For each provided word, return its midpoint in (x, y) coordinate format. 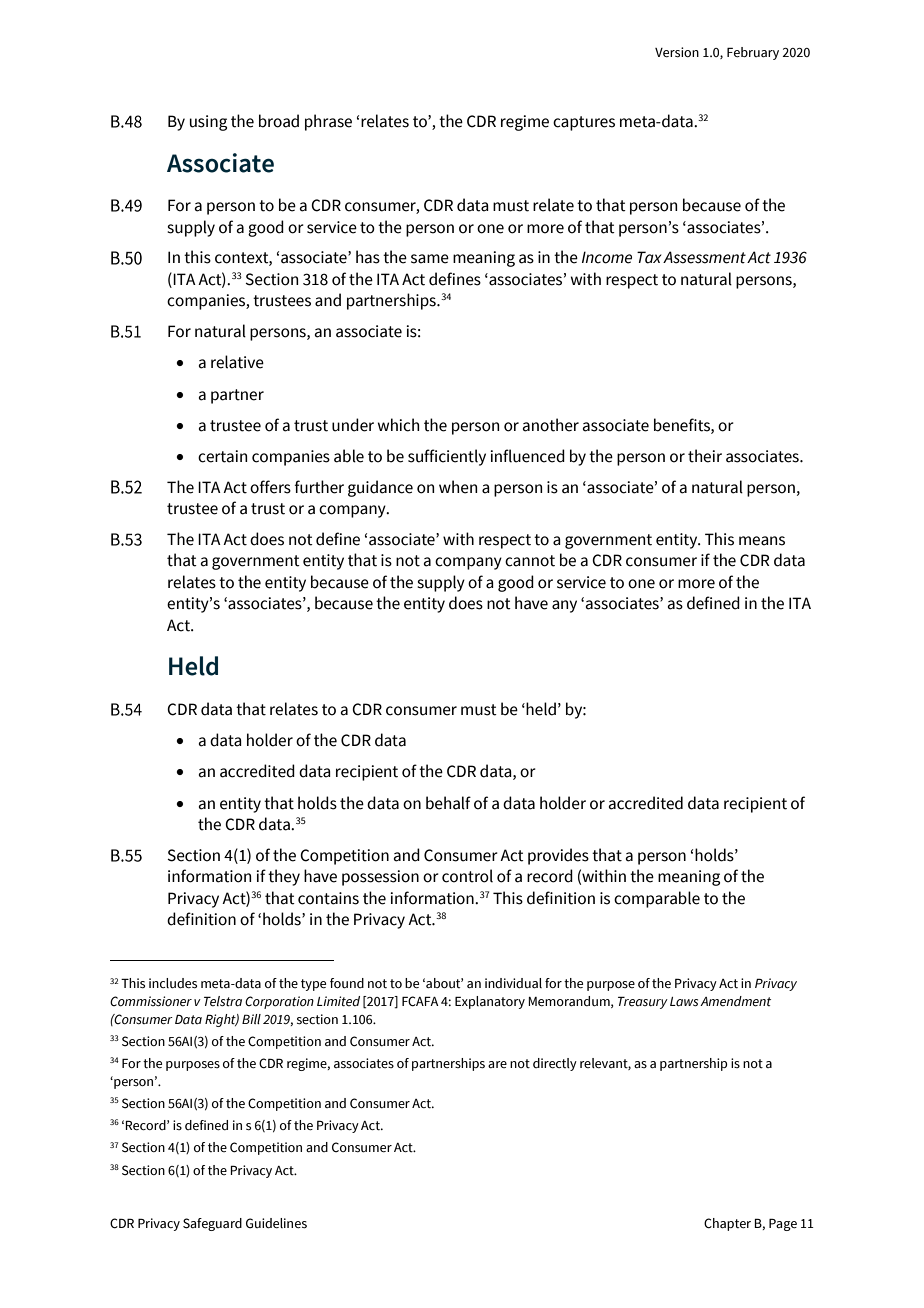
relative (237, 362)
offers (270, 487)
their (705, 456)
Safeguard (212, 1224)
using (208, 123)
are (497, 1064)
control (467, 876)
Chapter (727, 1224)
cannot (530, 561)
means (762, 541)
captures (584, 123)
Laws (684, 1002)
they (284, 877)
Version (677, 52)
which (398, 425)
